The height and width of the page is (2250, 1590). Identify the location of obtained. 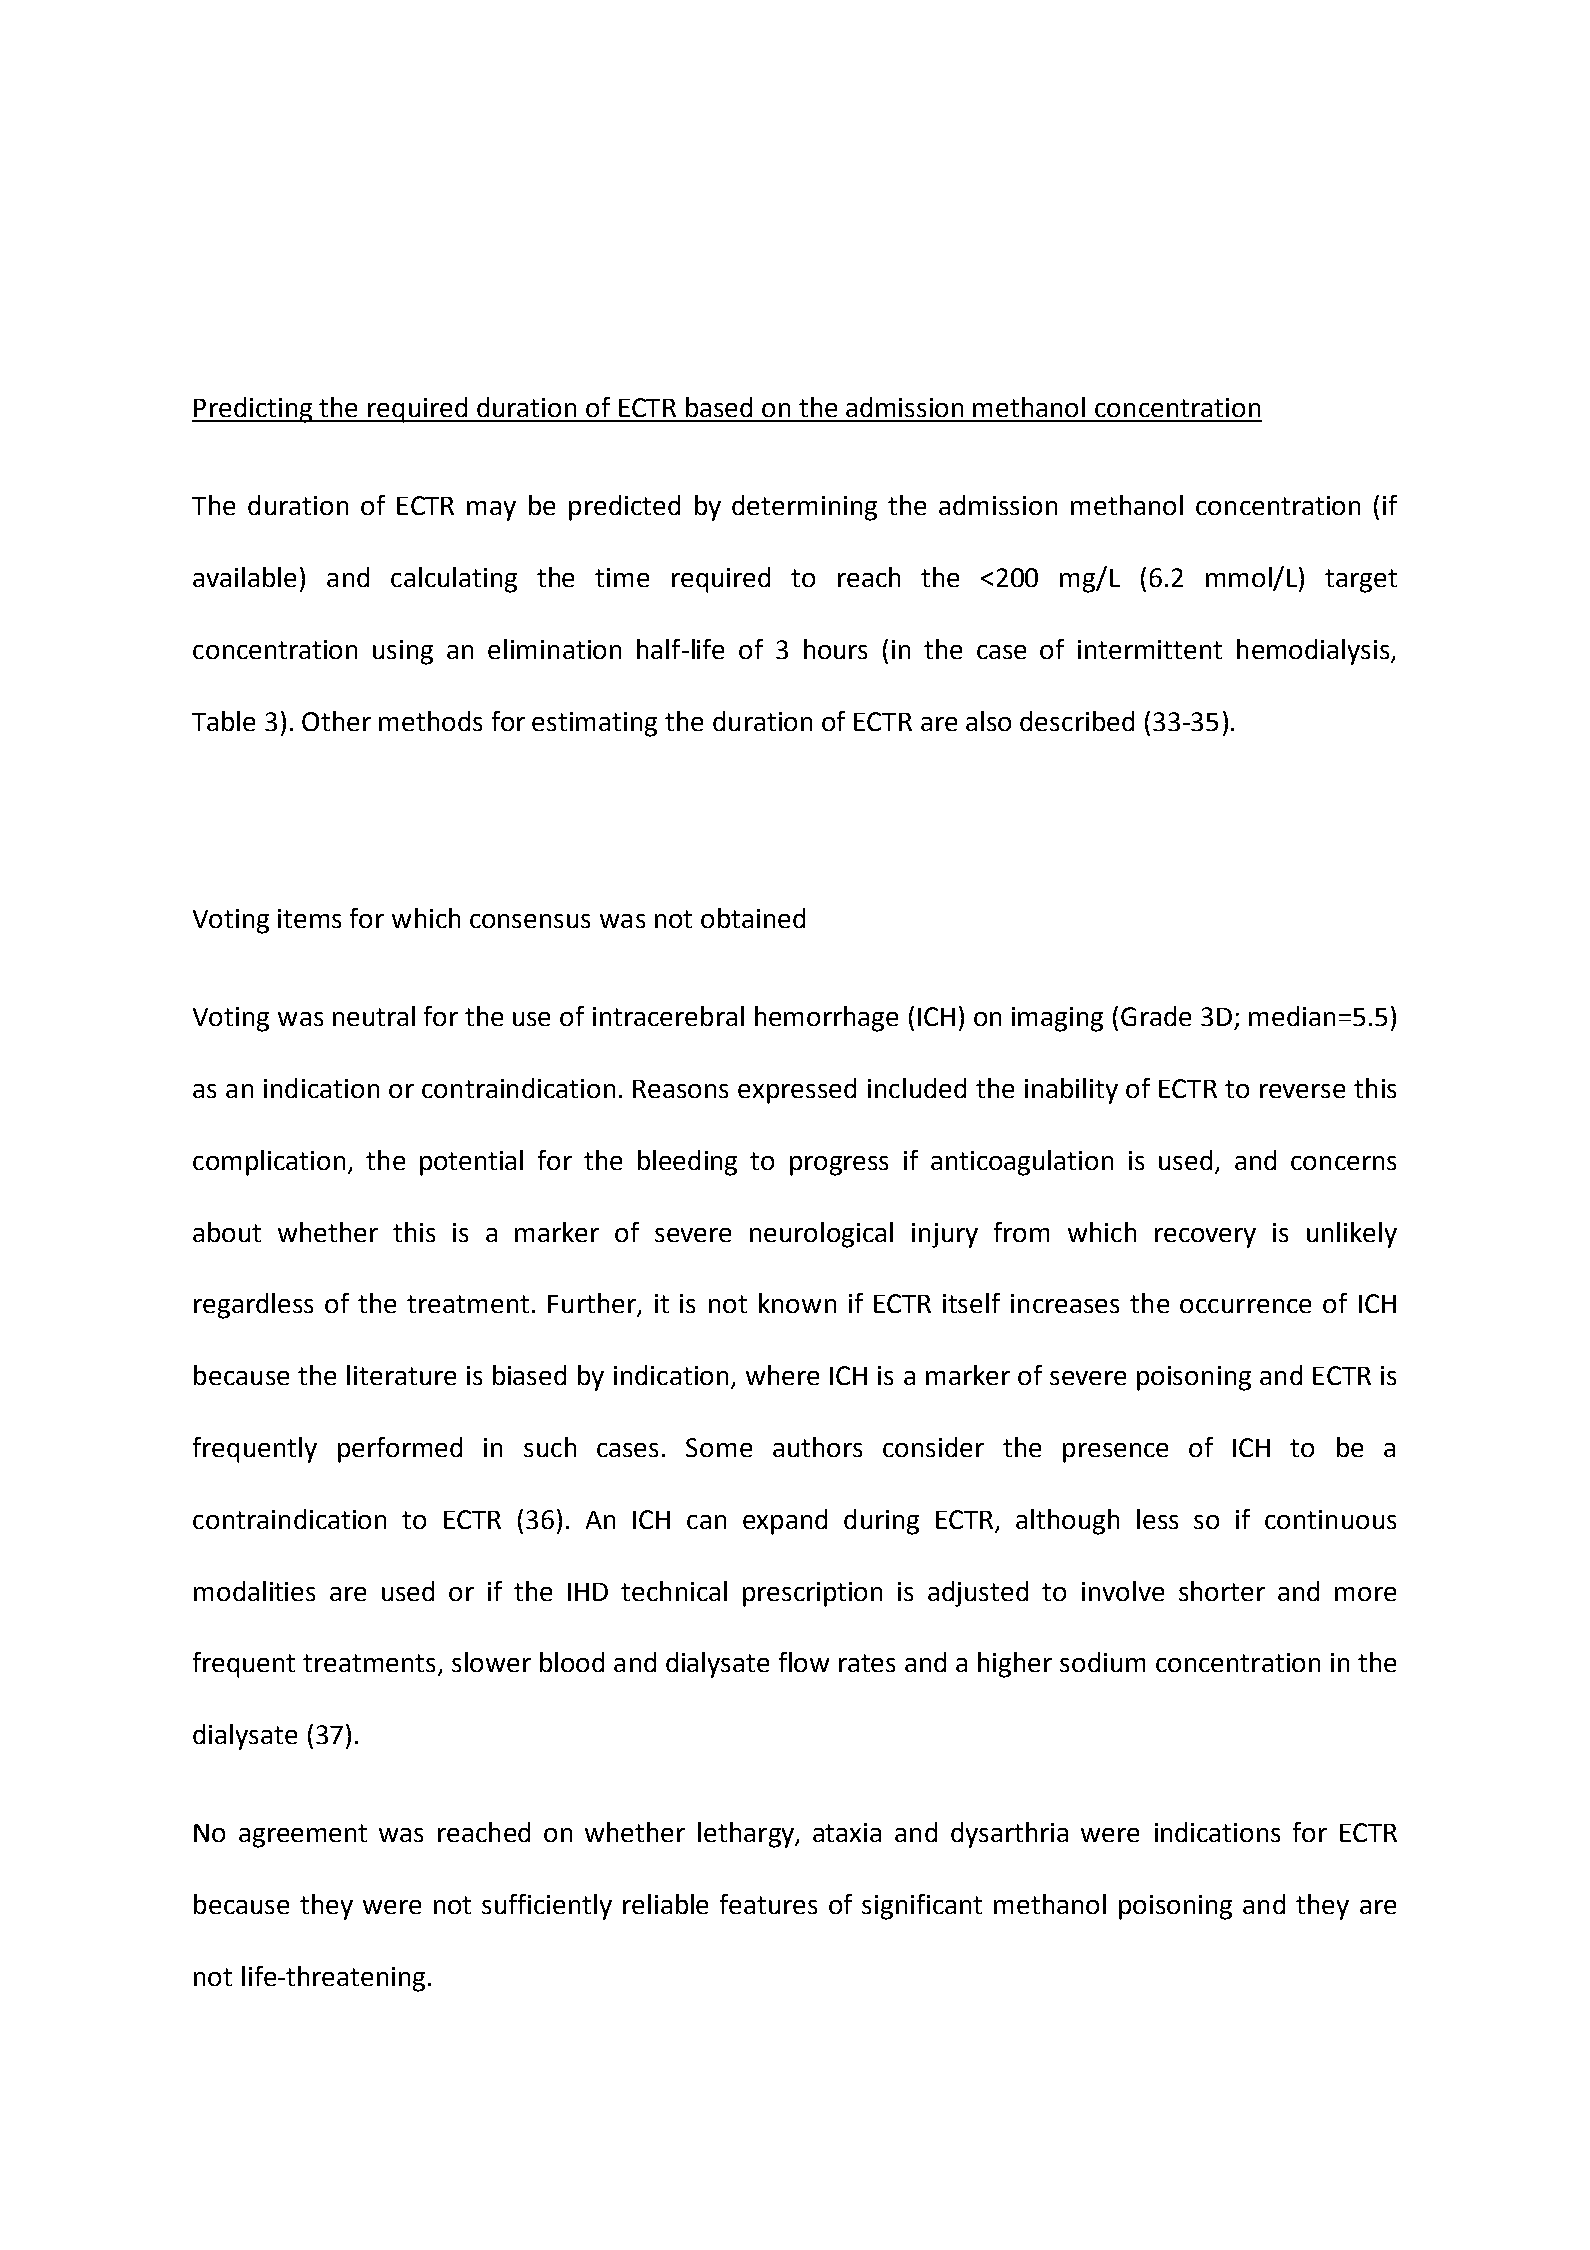
(753, 918).
